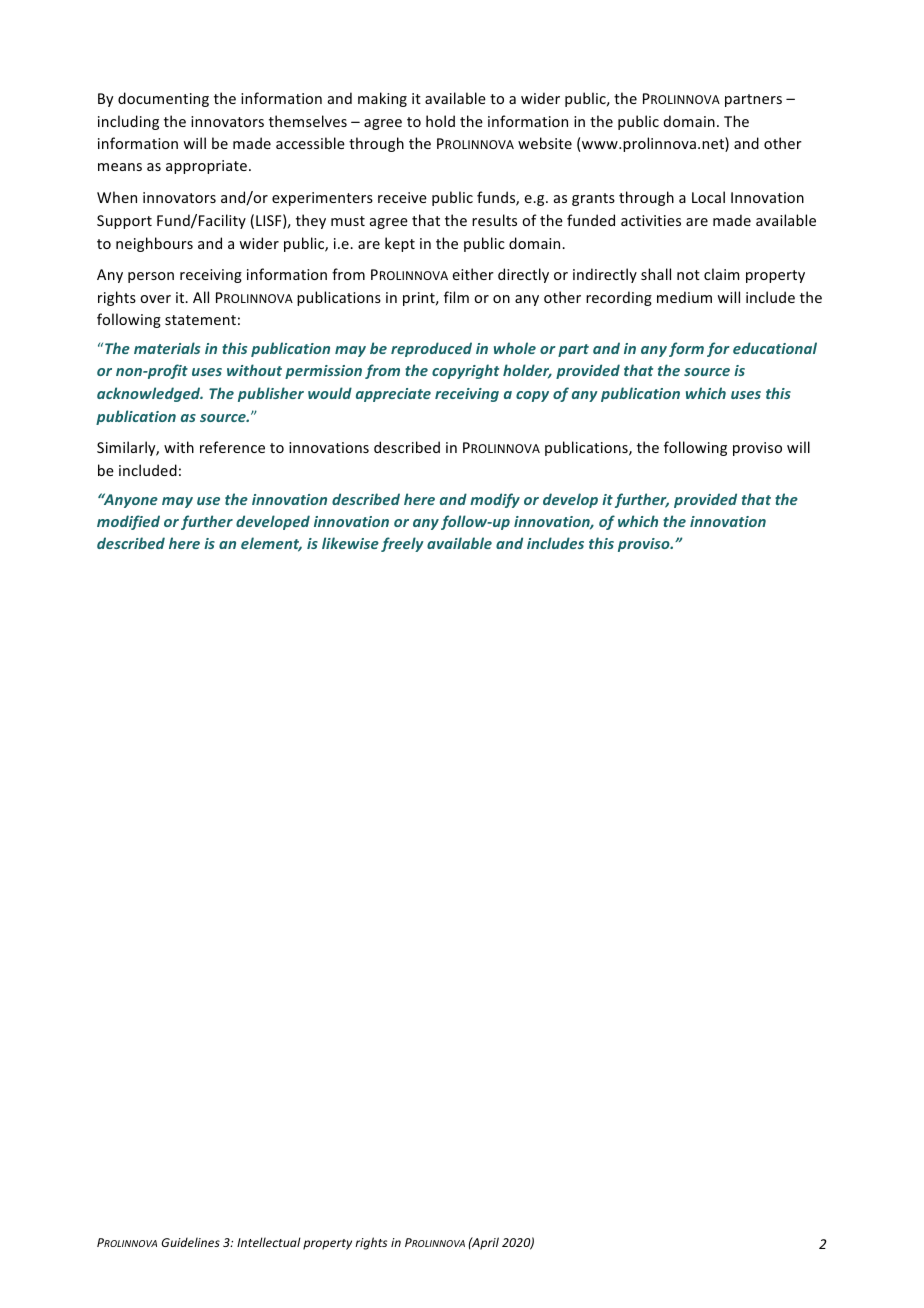 The width and height of the screenshot is (924, 1308). What do you see at coordinates (382, 99) in the screenshot?
I see `making` at bounding box center [382, 99].
